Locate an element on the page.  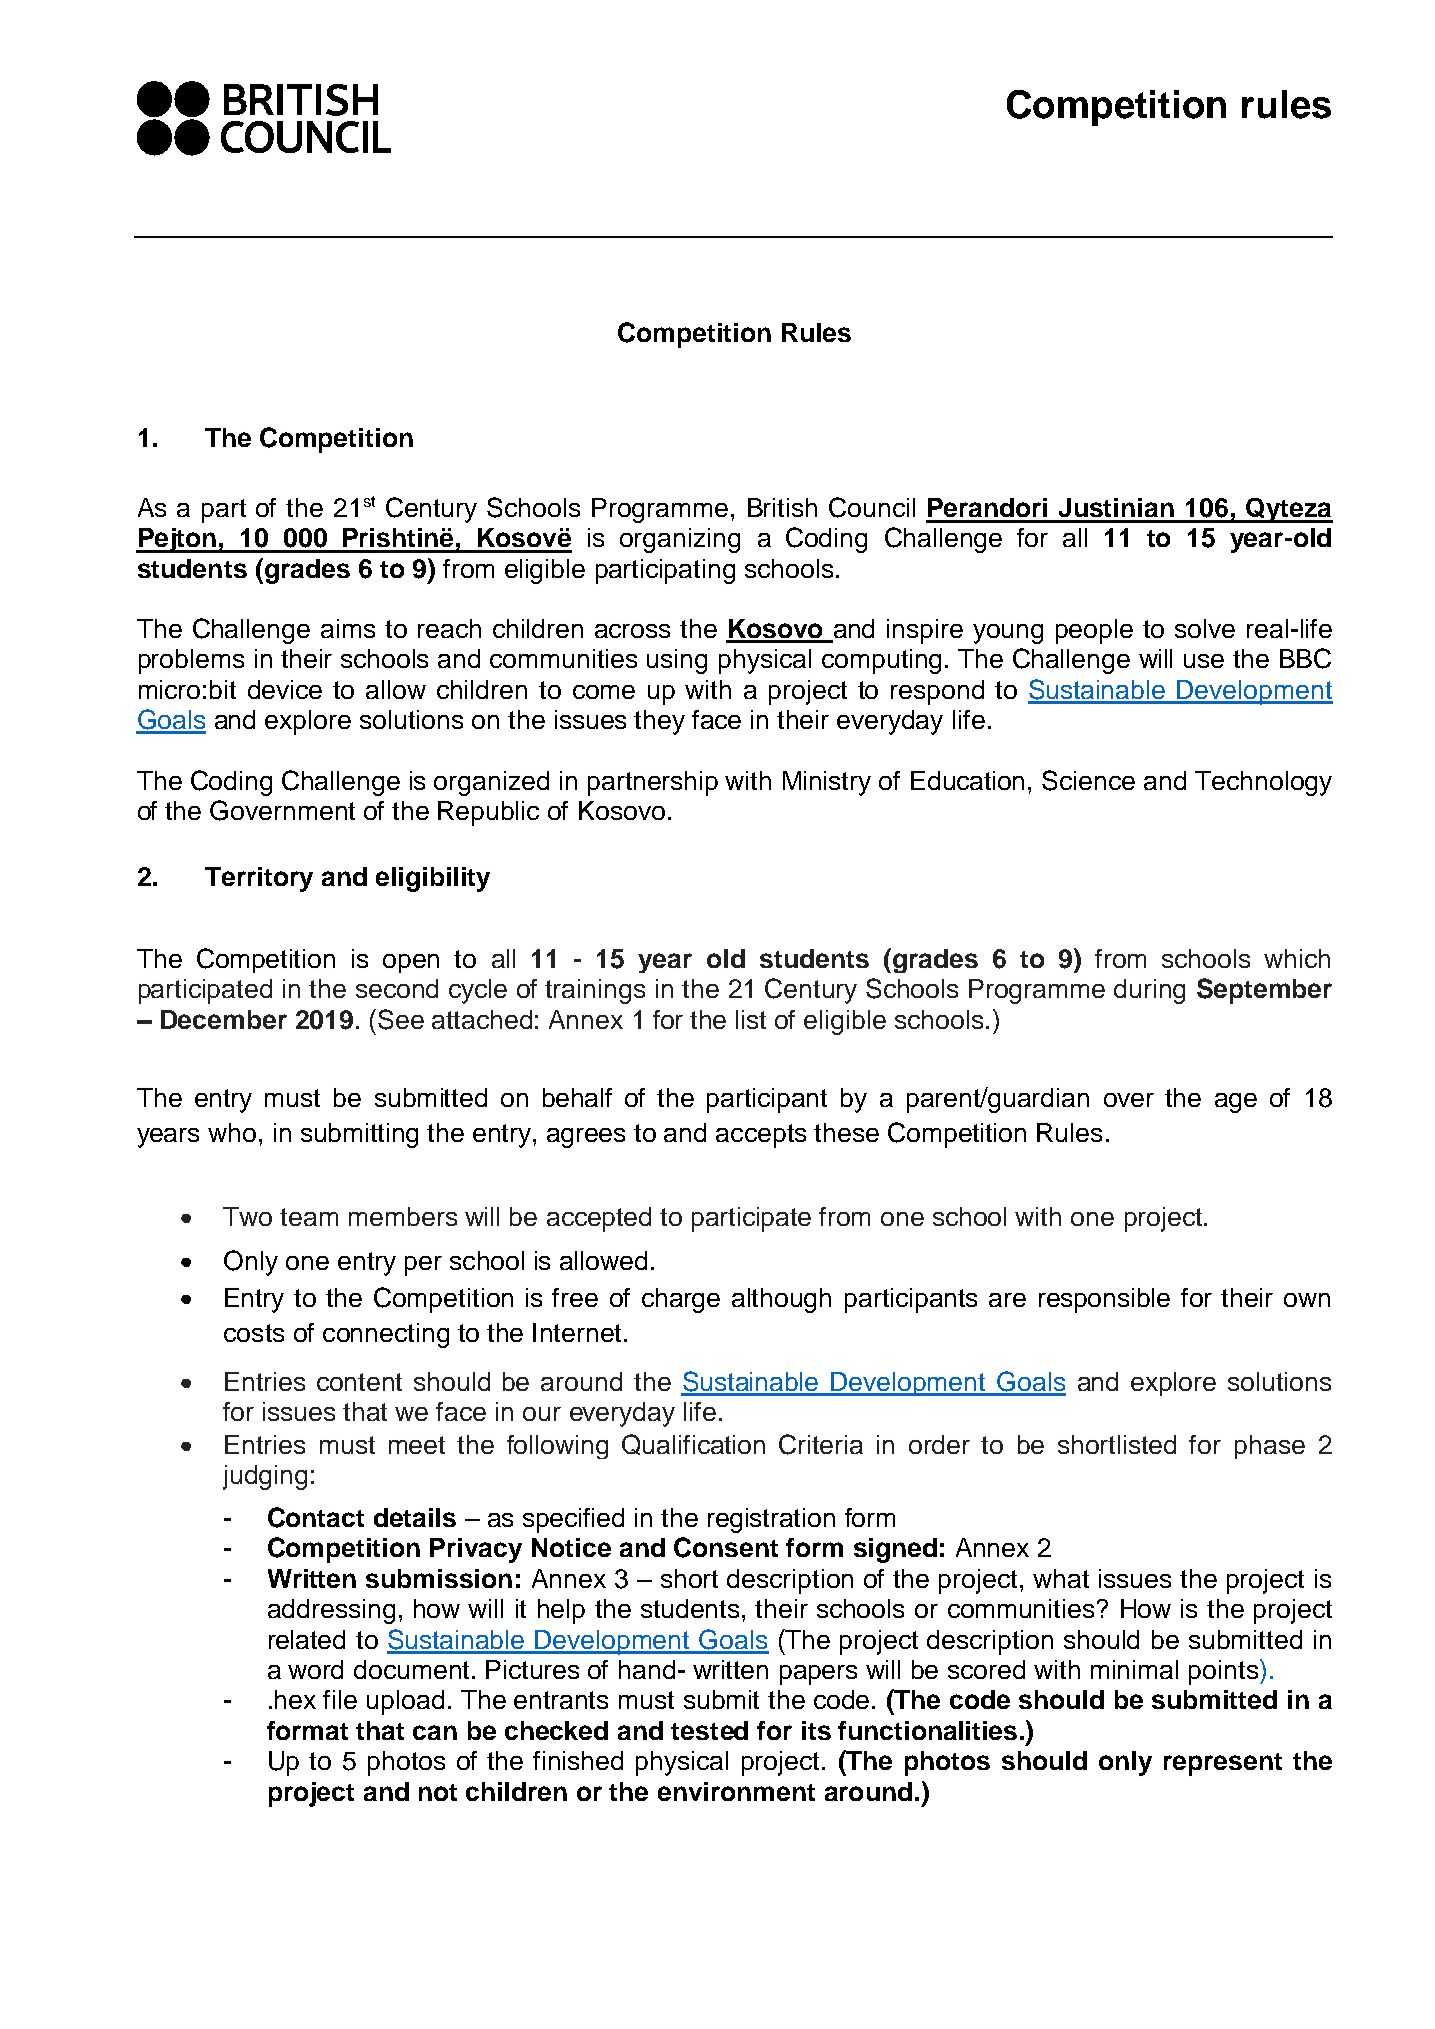
aims is located at coordinates (348, 628).
